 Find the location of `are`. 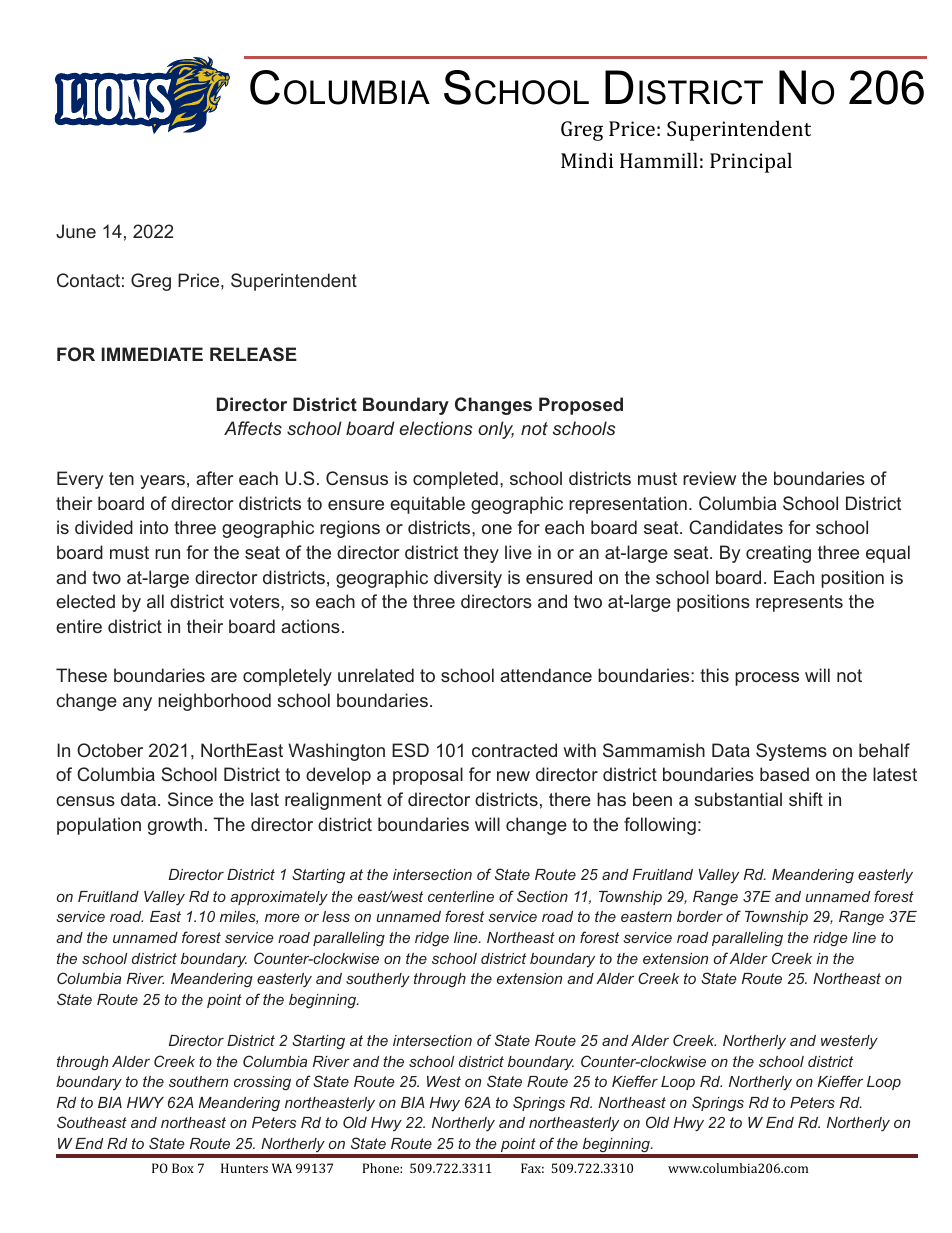

are is located at coordinates (224, 677).
